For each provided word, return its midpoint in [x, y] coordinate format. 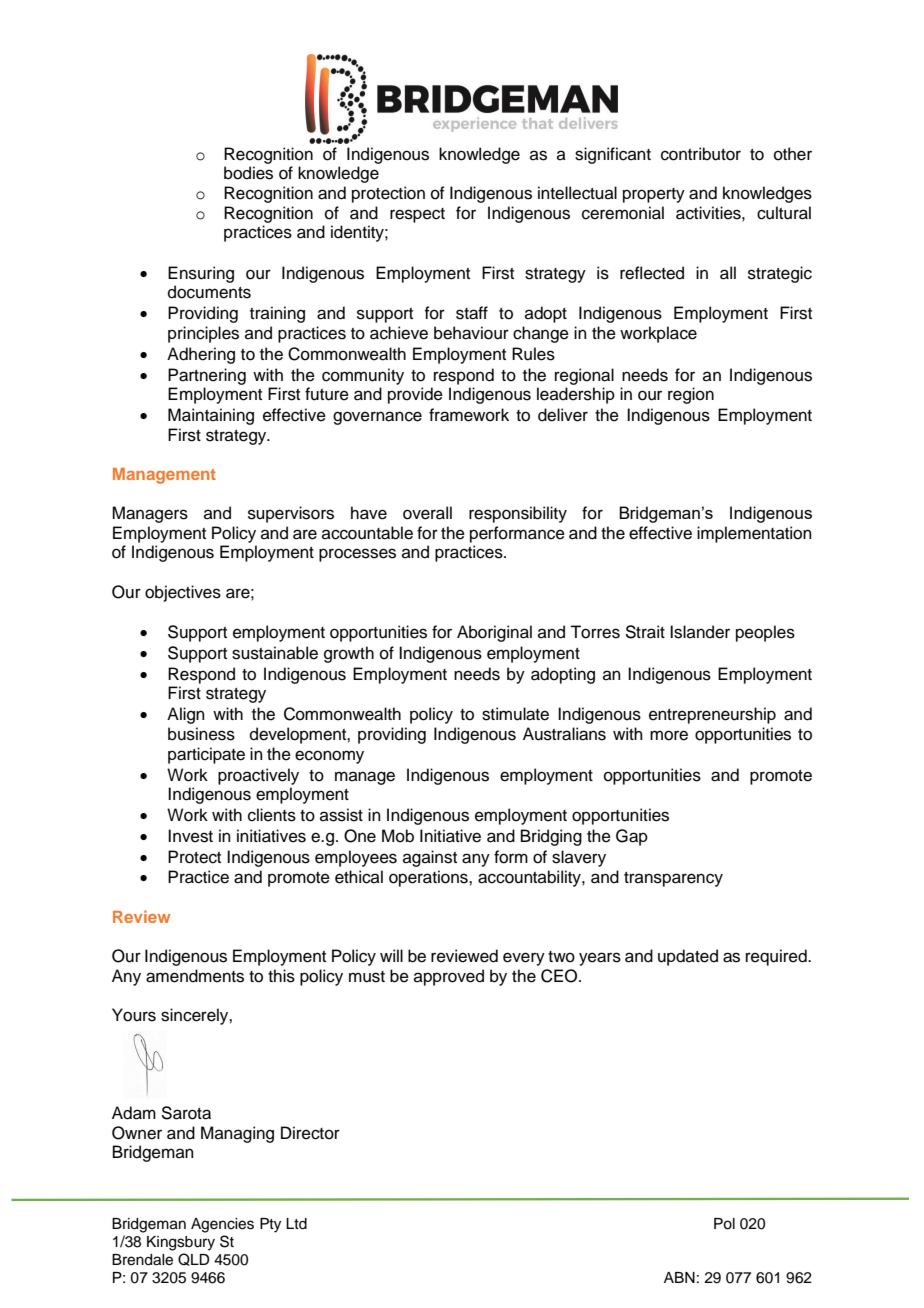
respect [417, 215]
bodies [248, 173]
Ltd [296, 1224]
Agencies [222, 1225]
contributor [701, 154]
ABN [679, 1277]
